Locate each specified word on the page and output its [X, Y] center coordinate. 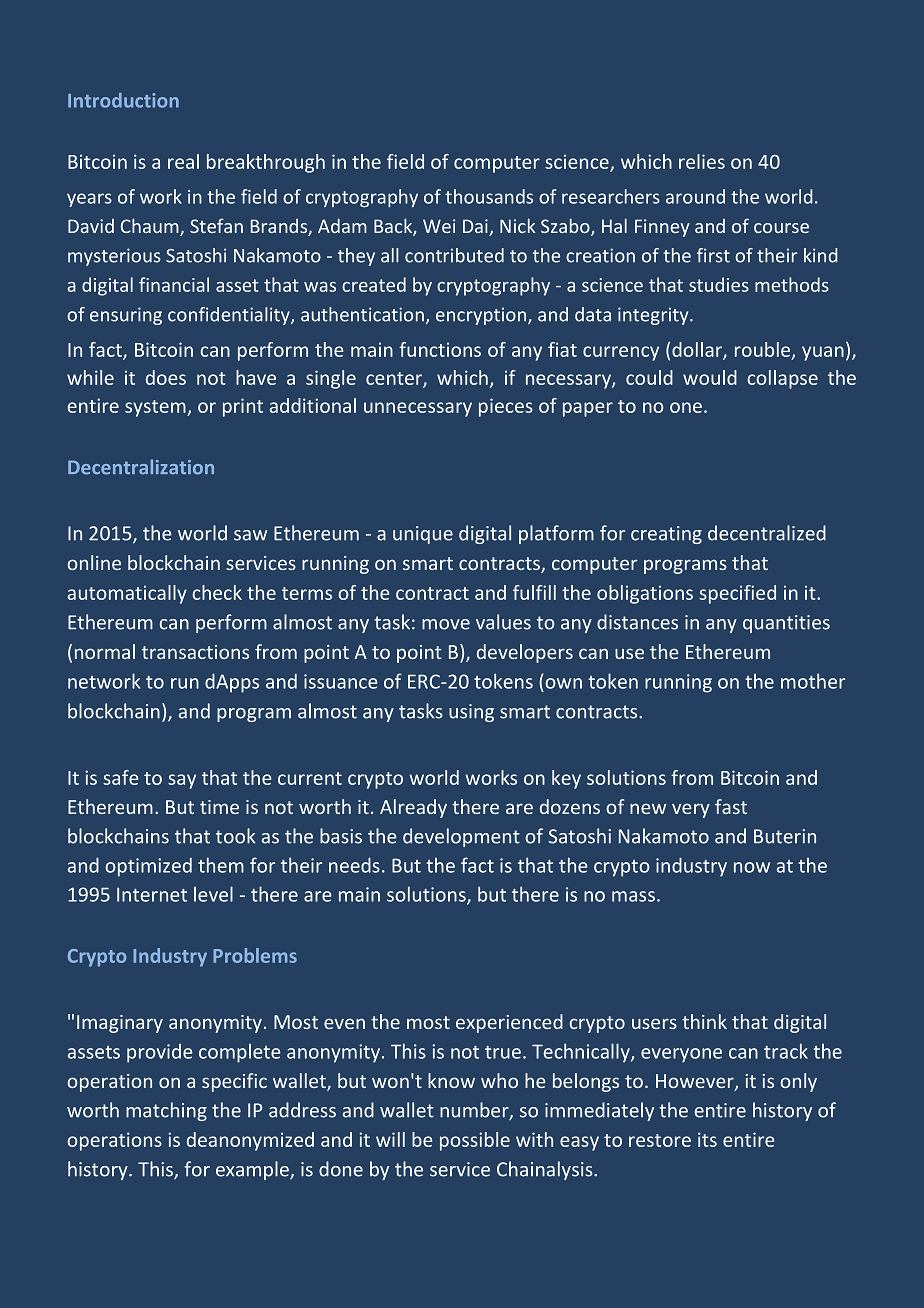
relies [702, 161]
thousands [489, 196]
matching [166, 1111]
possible [475, 1141]
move [446, 624]
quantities [786, 624]
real [183, 161]
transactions [195, 652]
